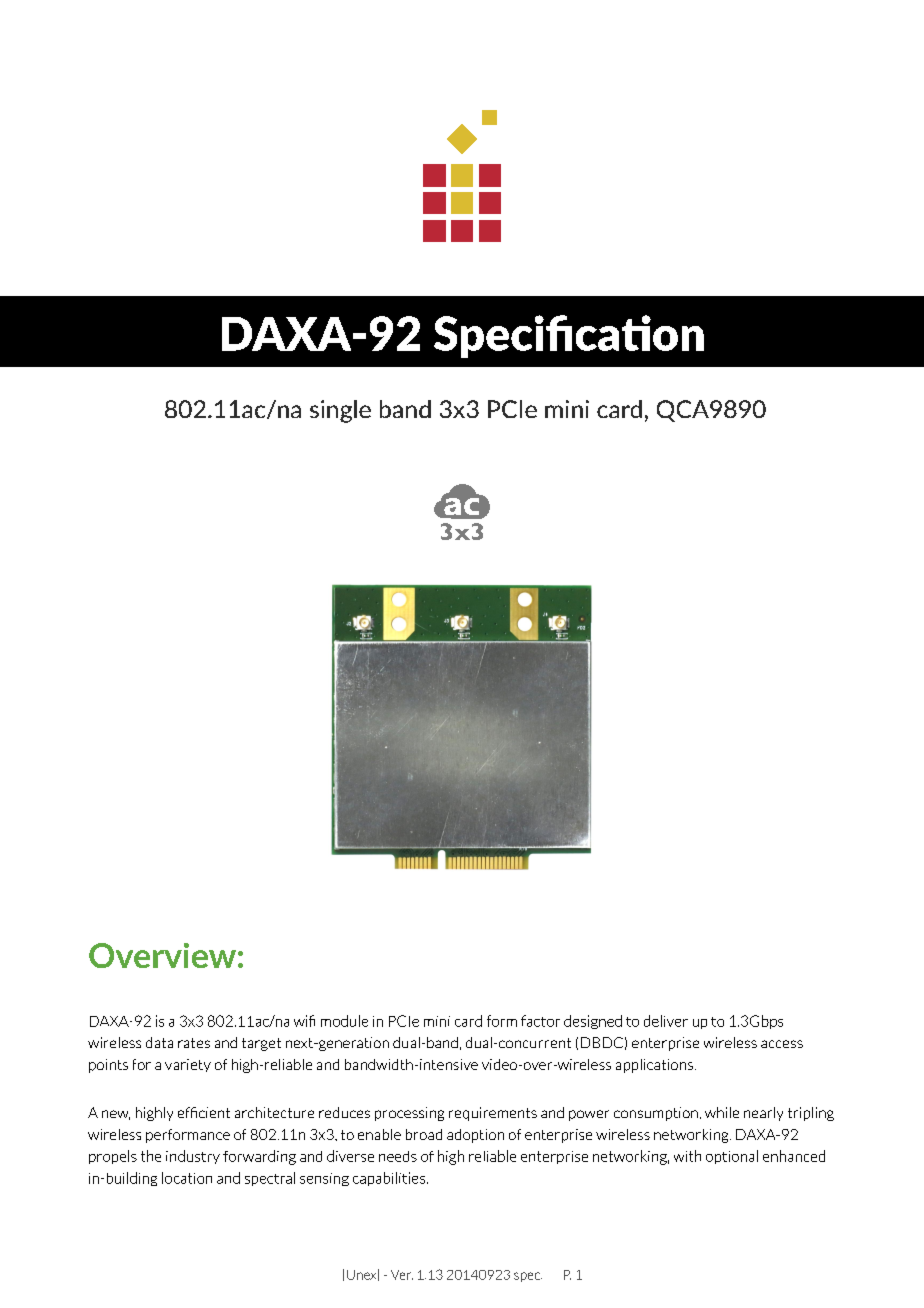 The width and height of the screenshot is (924, 1308). I want to click on module, so click(344, 1021).
